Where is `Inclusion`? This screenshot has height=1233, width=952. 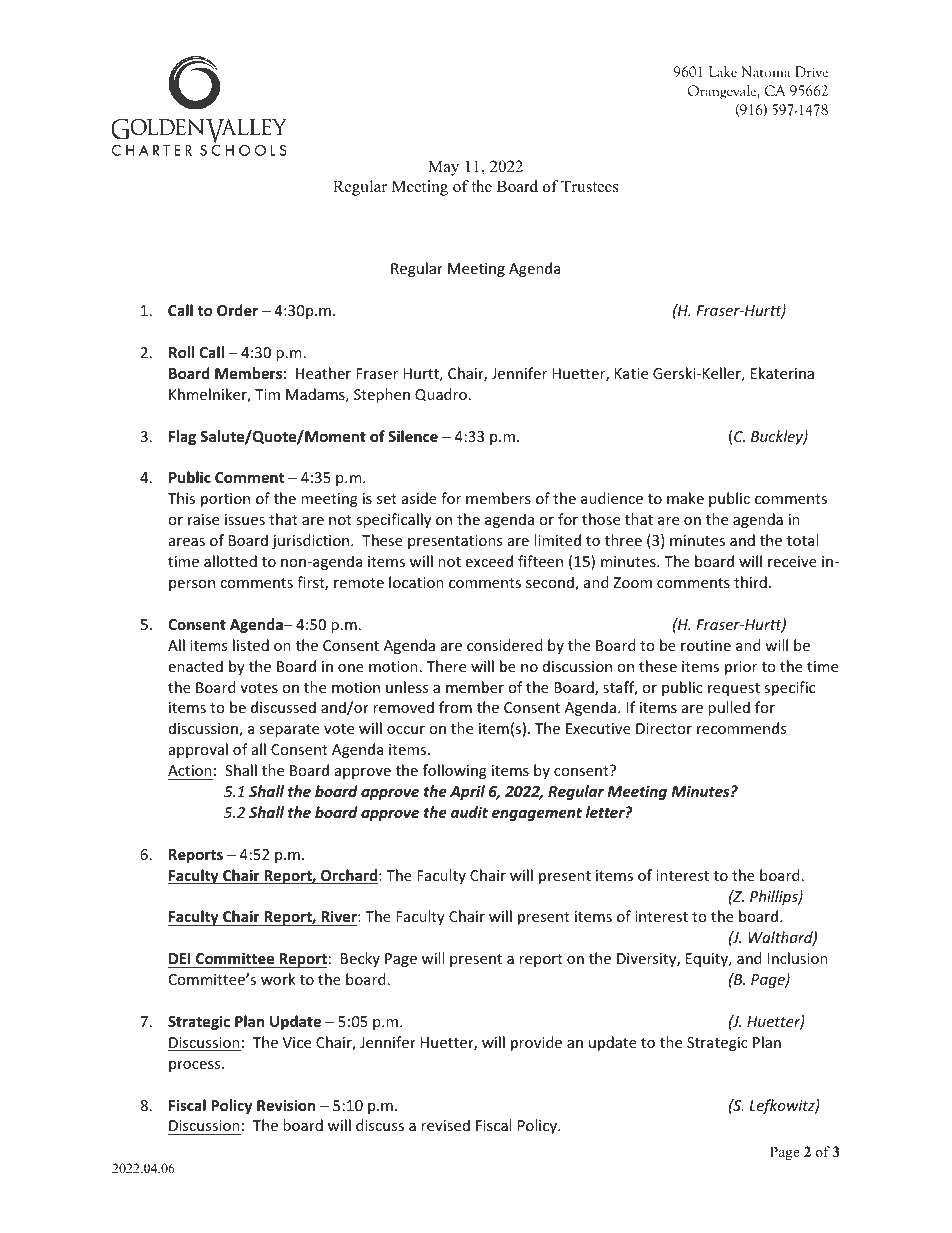
Inclusion is located at coordinates (798, 958).
